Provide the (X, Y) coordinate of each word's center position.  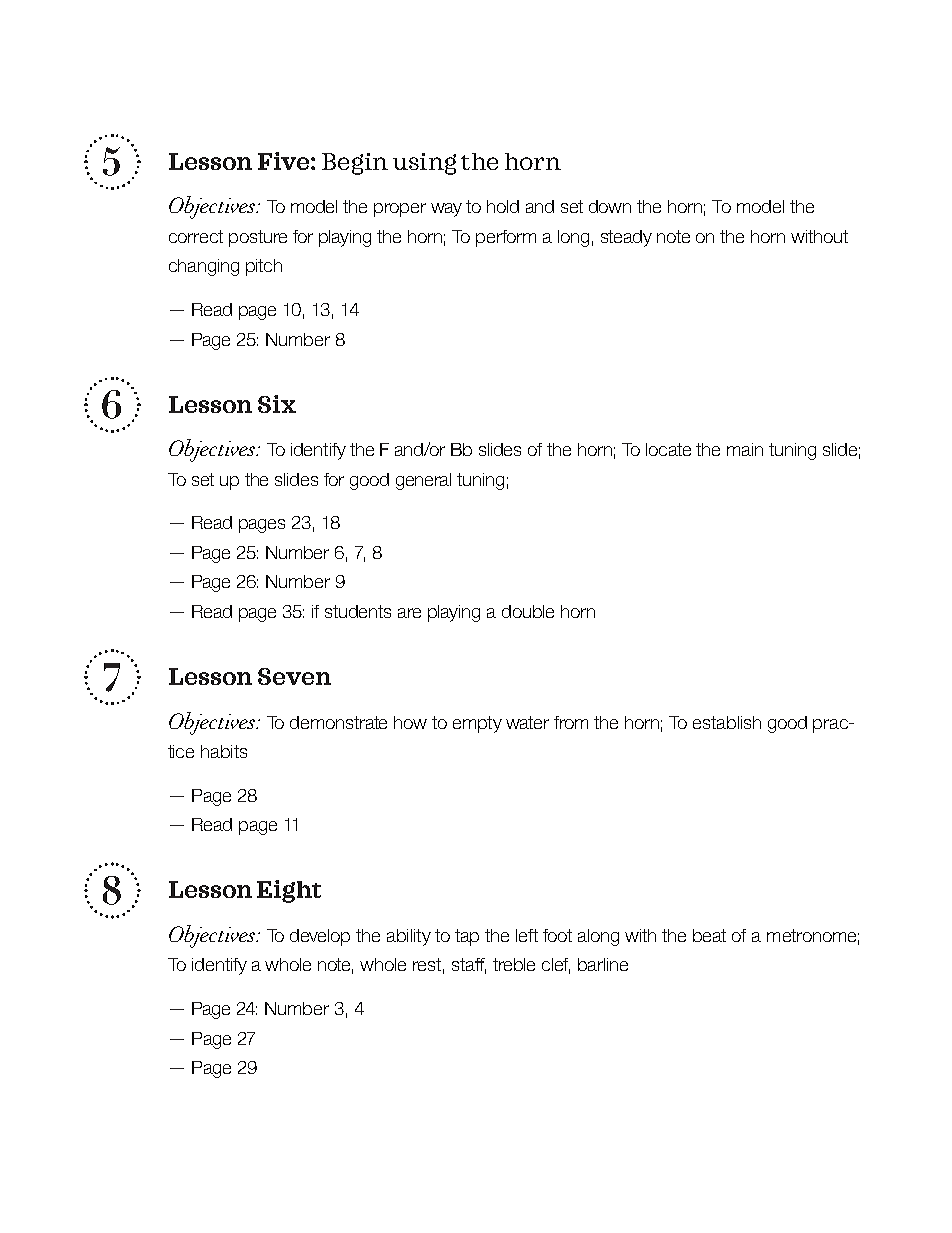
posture (258, 238)
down (610, 206)
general (423, 481)
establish (727, 722)
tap (467, 937)
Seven (294, 676)
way (446, 210)
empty (477, 724)
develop (320, 937)
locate (668, 449)
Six (277, 404)
